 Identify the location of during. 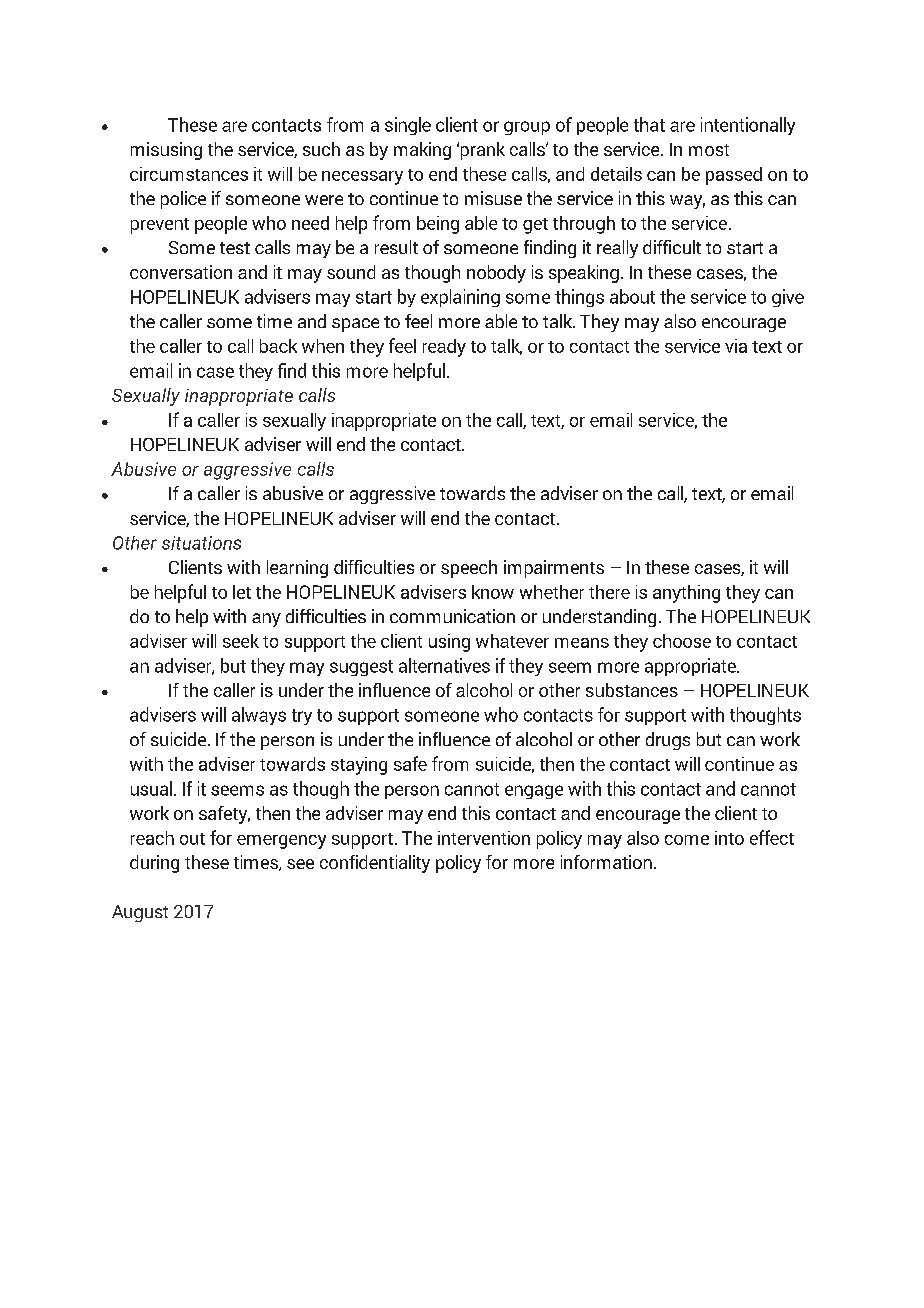
(154, 864).
